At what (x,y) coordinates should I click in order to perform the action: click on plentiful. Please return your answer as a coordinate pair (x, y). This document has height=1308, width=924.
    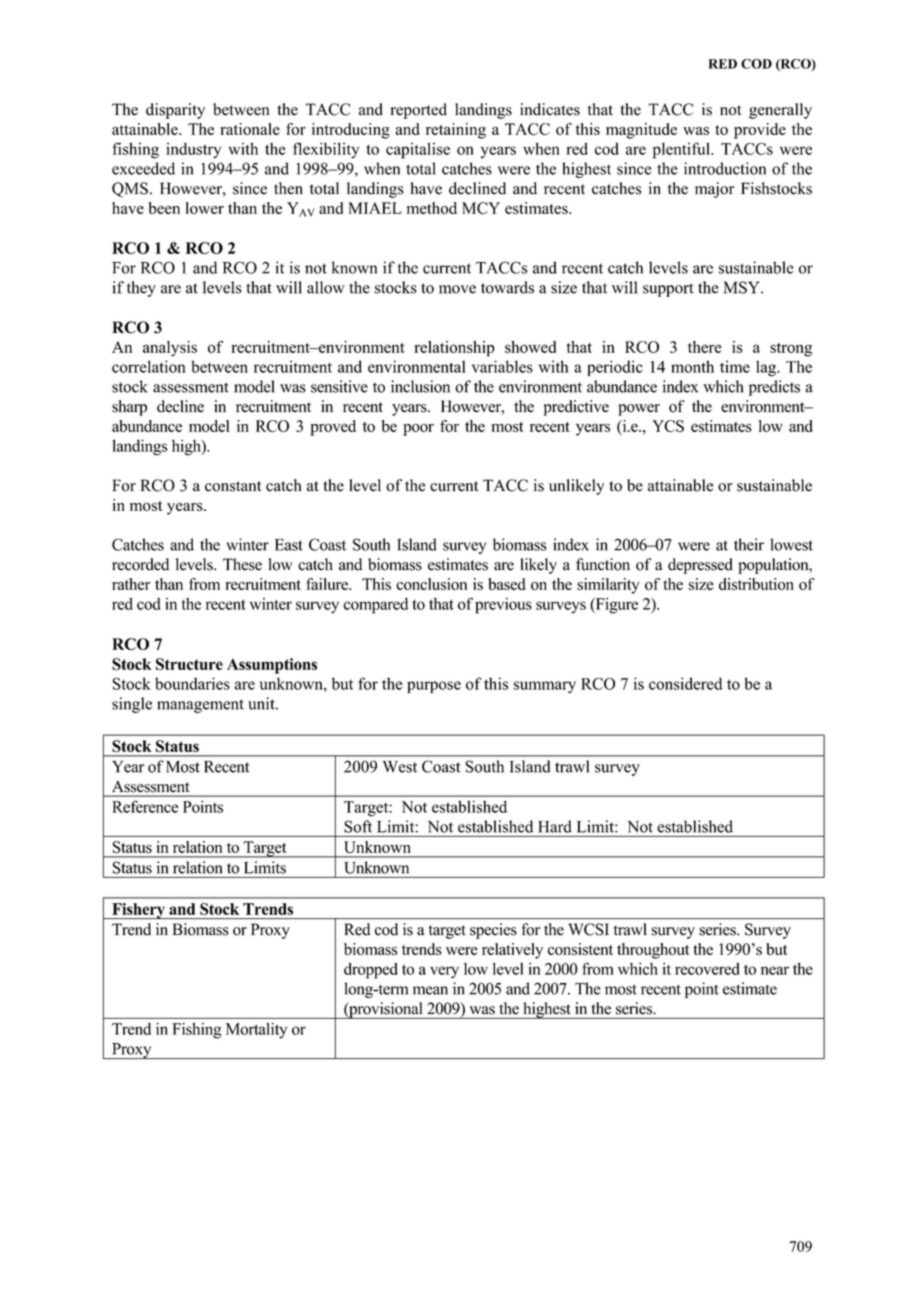
    Looking at the image, I should click on (682, 150).
